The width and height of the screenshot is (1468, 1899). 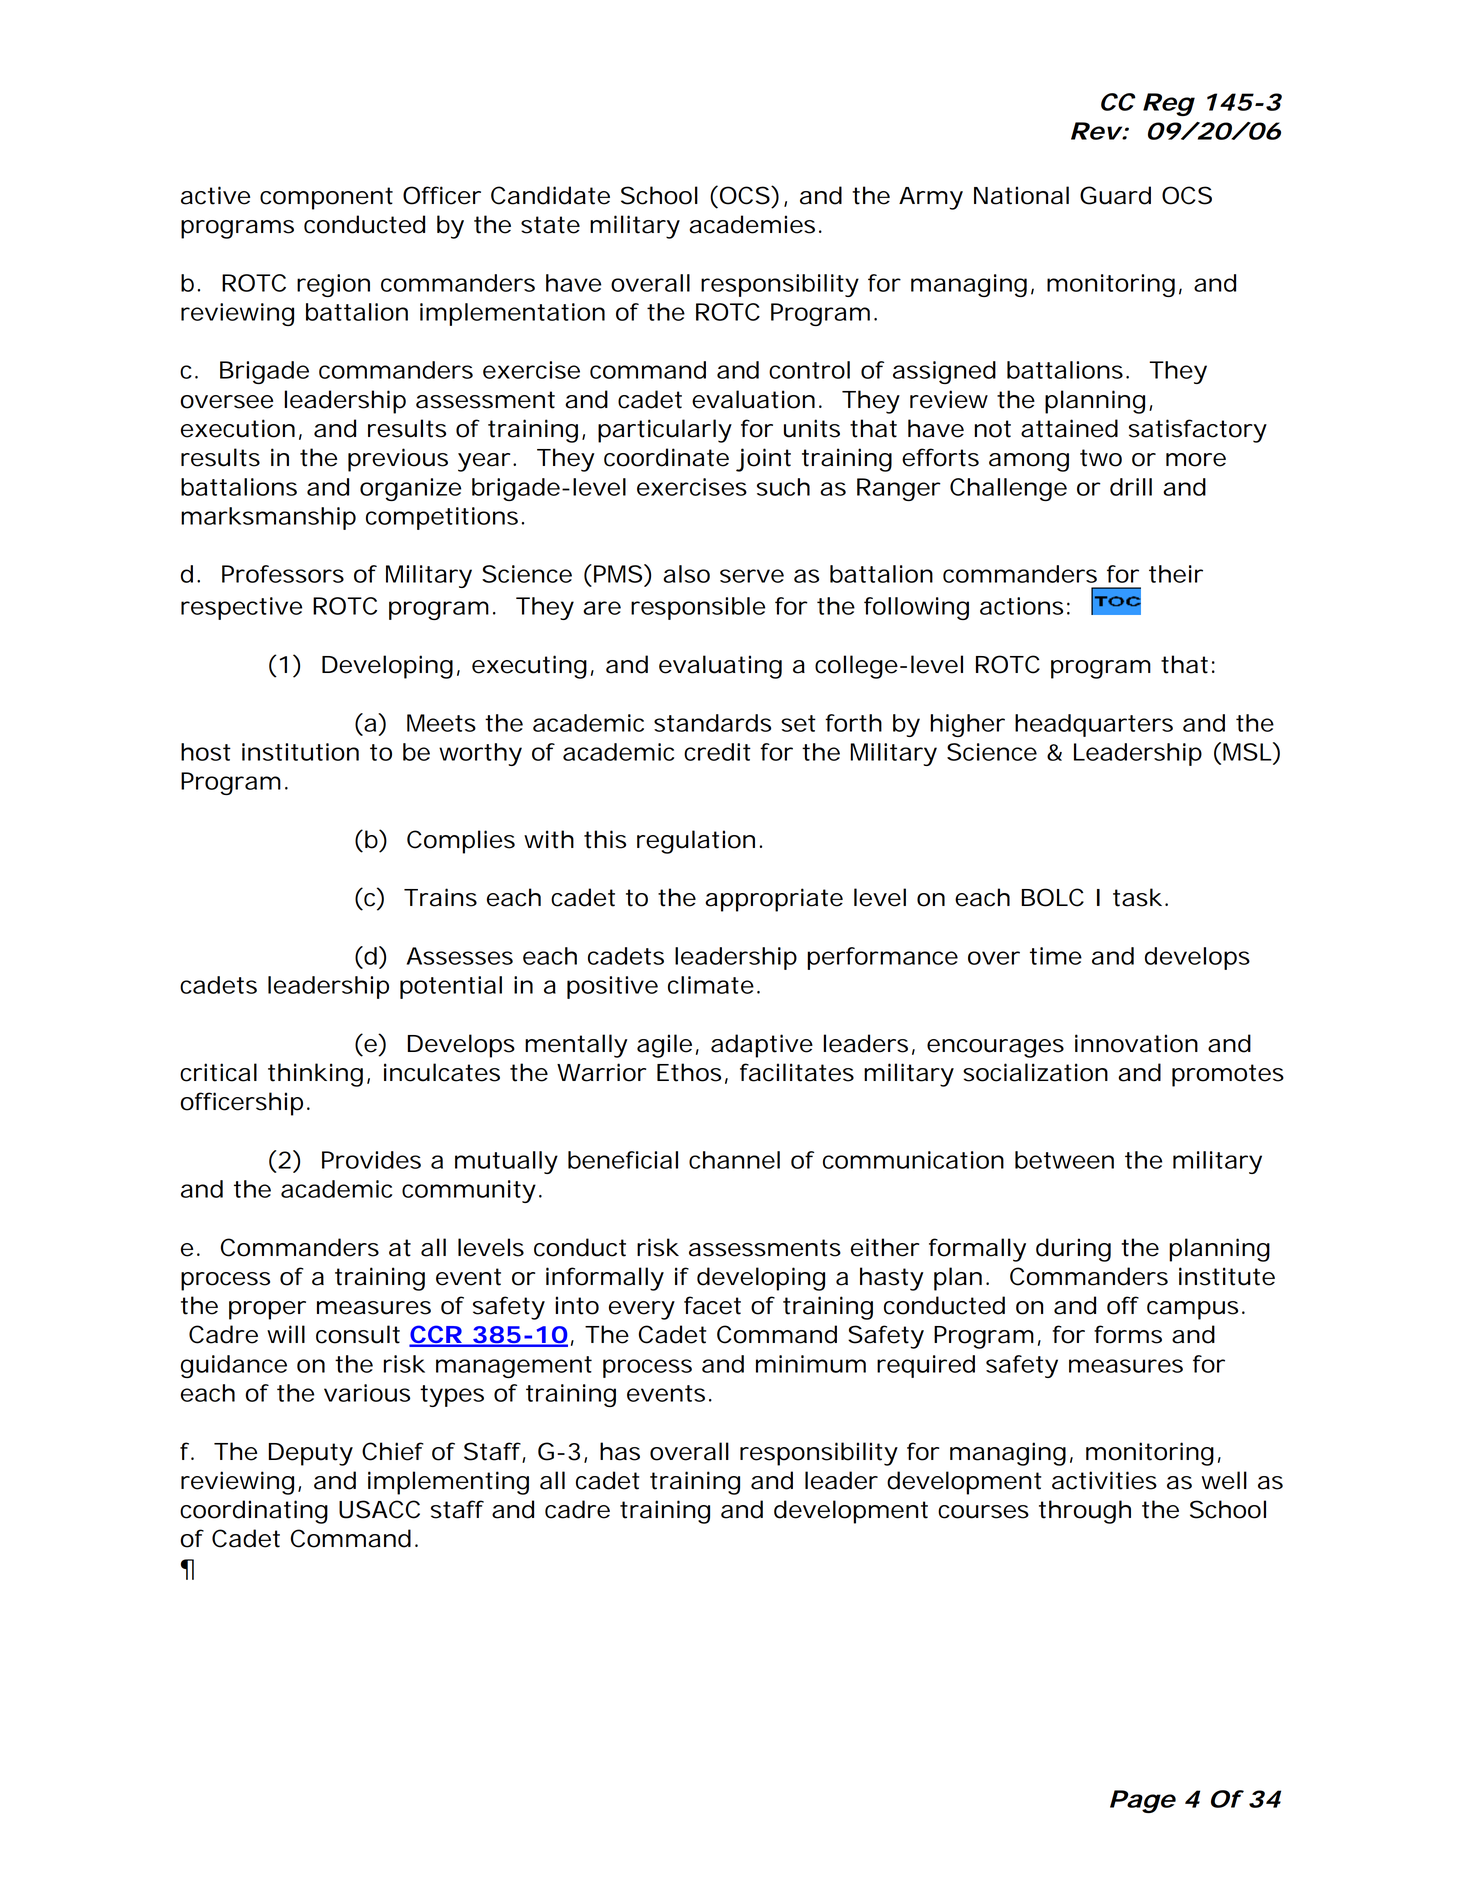 I want to click on Trains, so click(x=440, y=897).
